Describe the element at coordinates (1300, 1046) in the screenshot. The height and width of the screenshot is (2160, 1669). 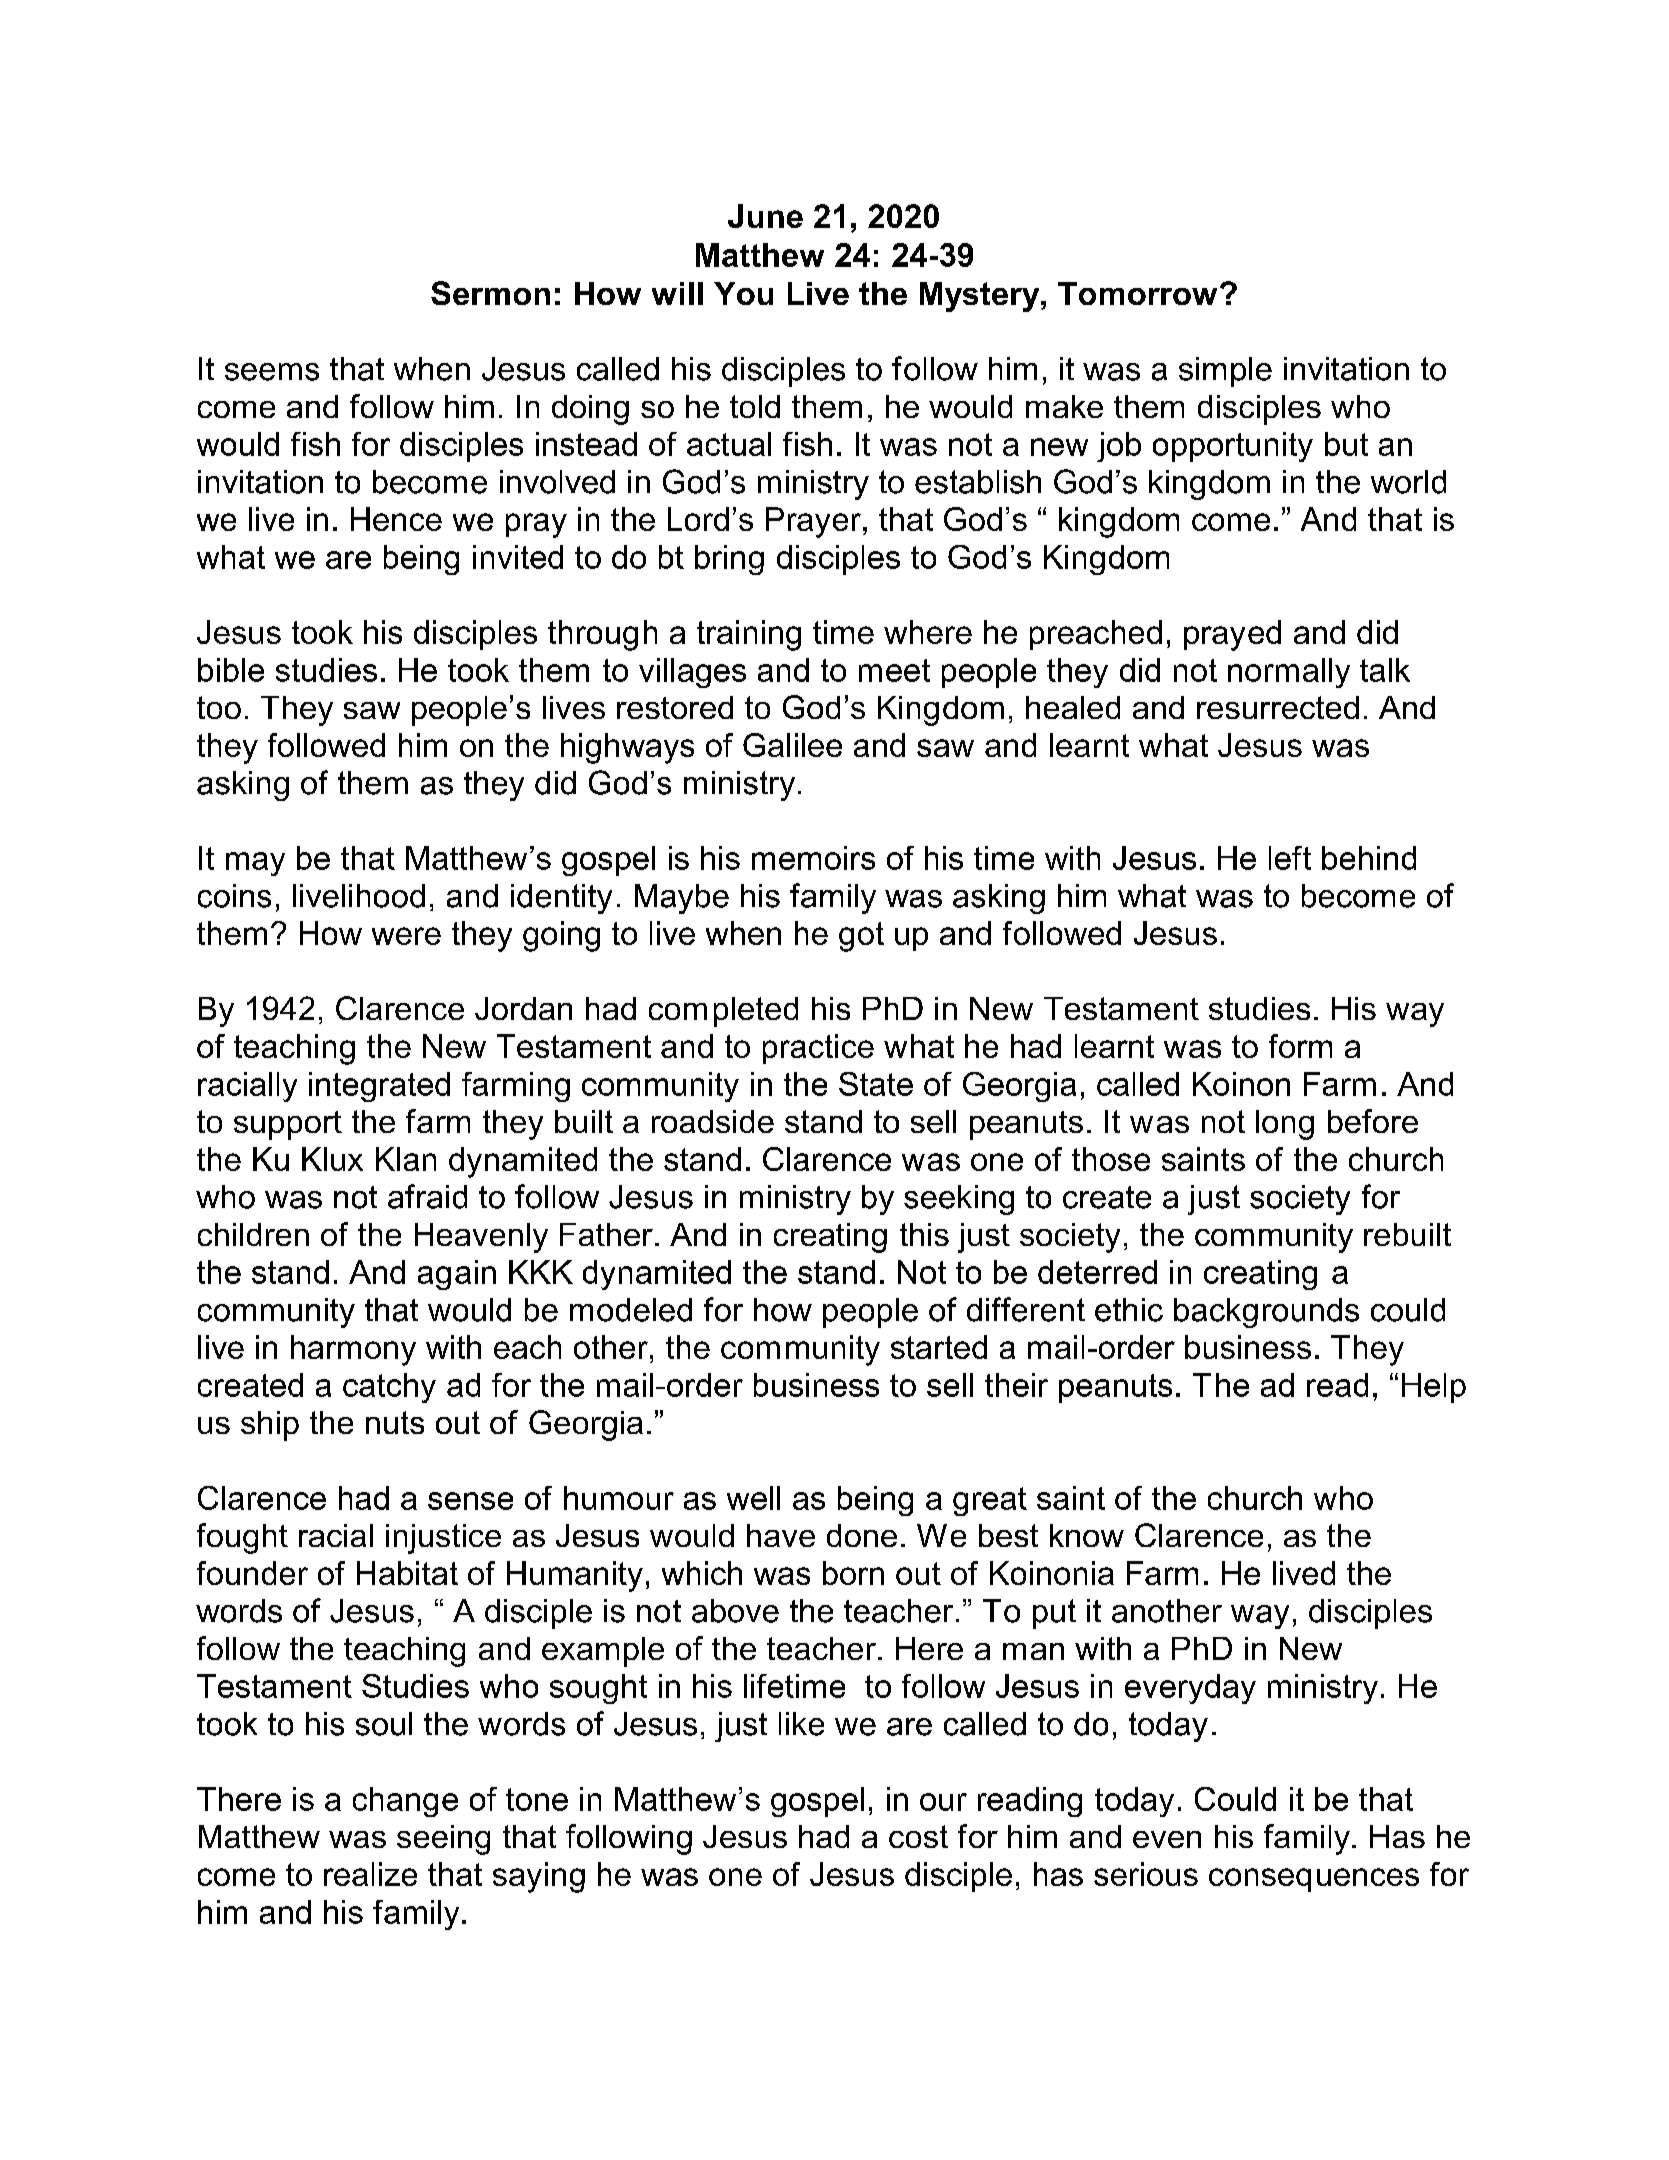
I see `form` at that location.
